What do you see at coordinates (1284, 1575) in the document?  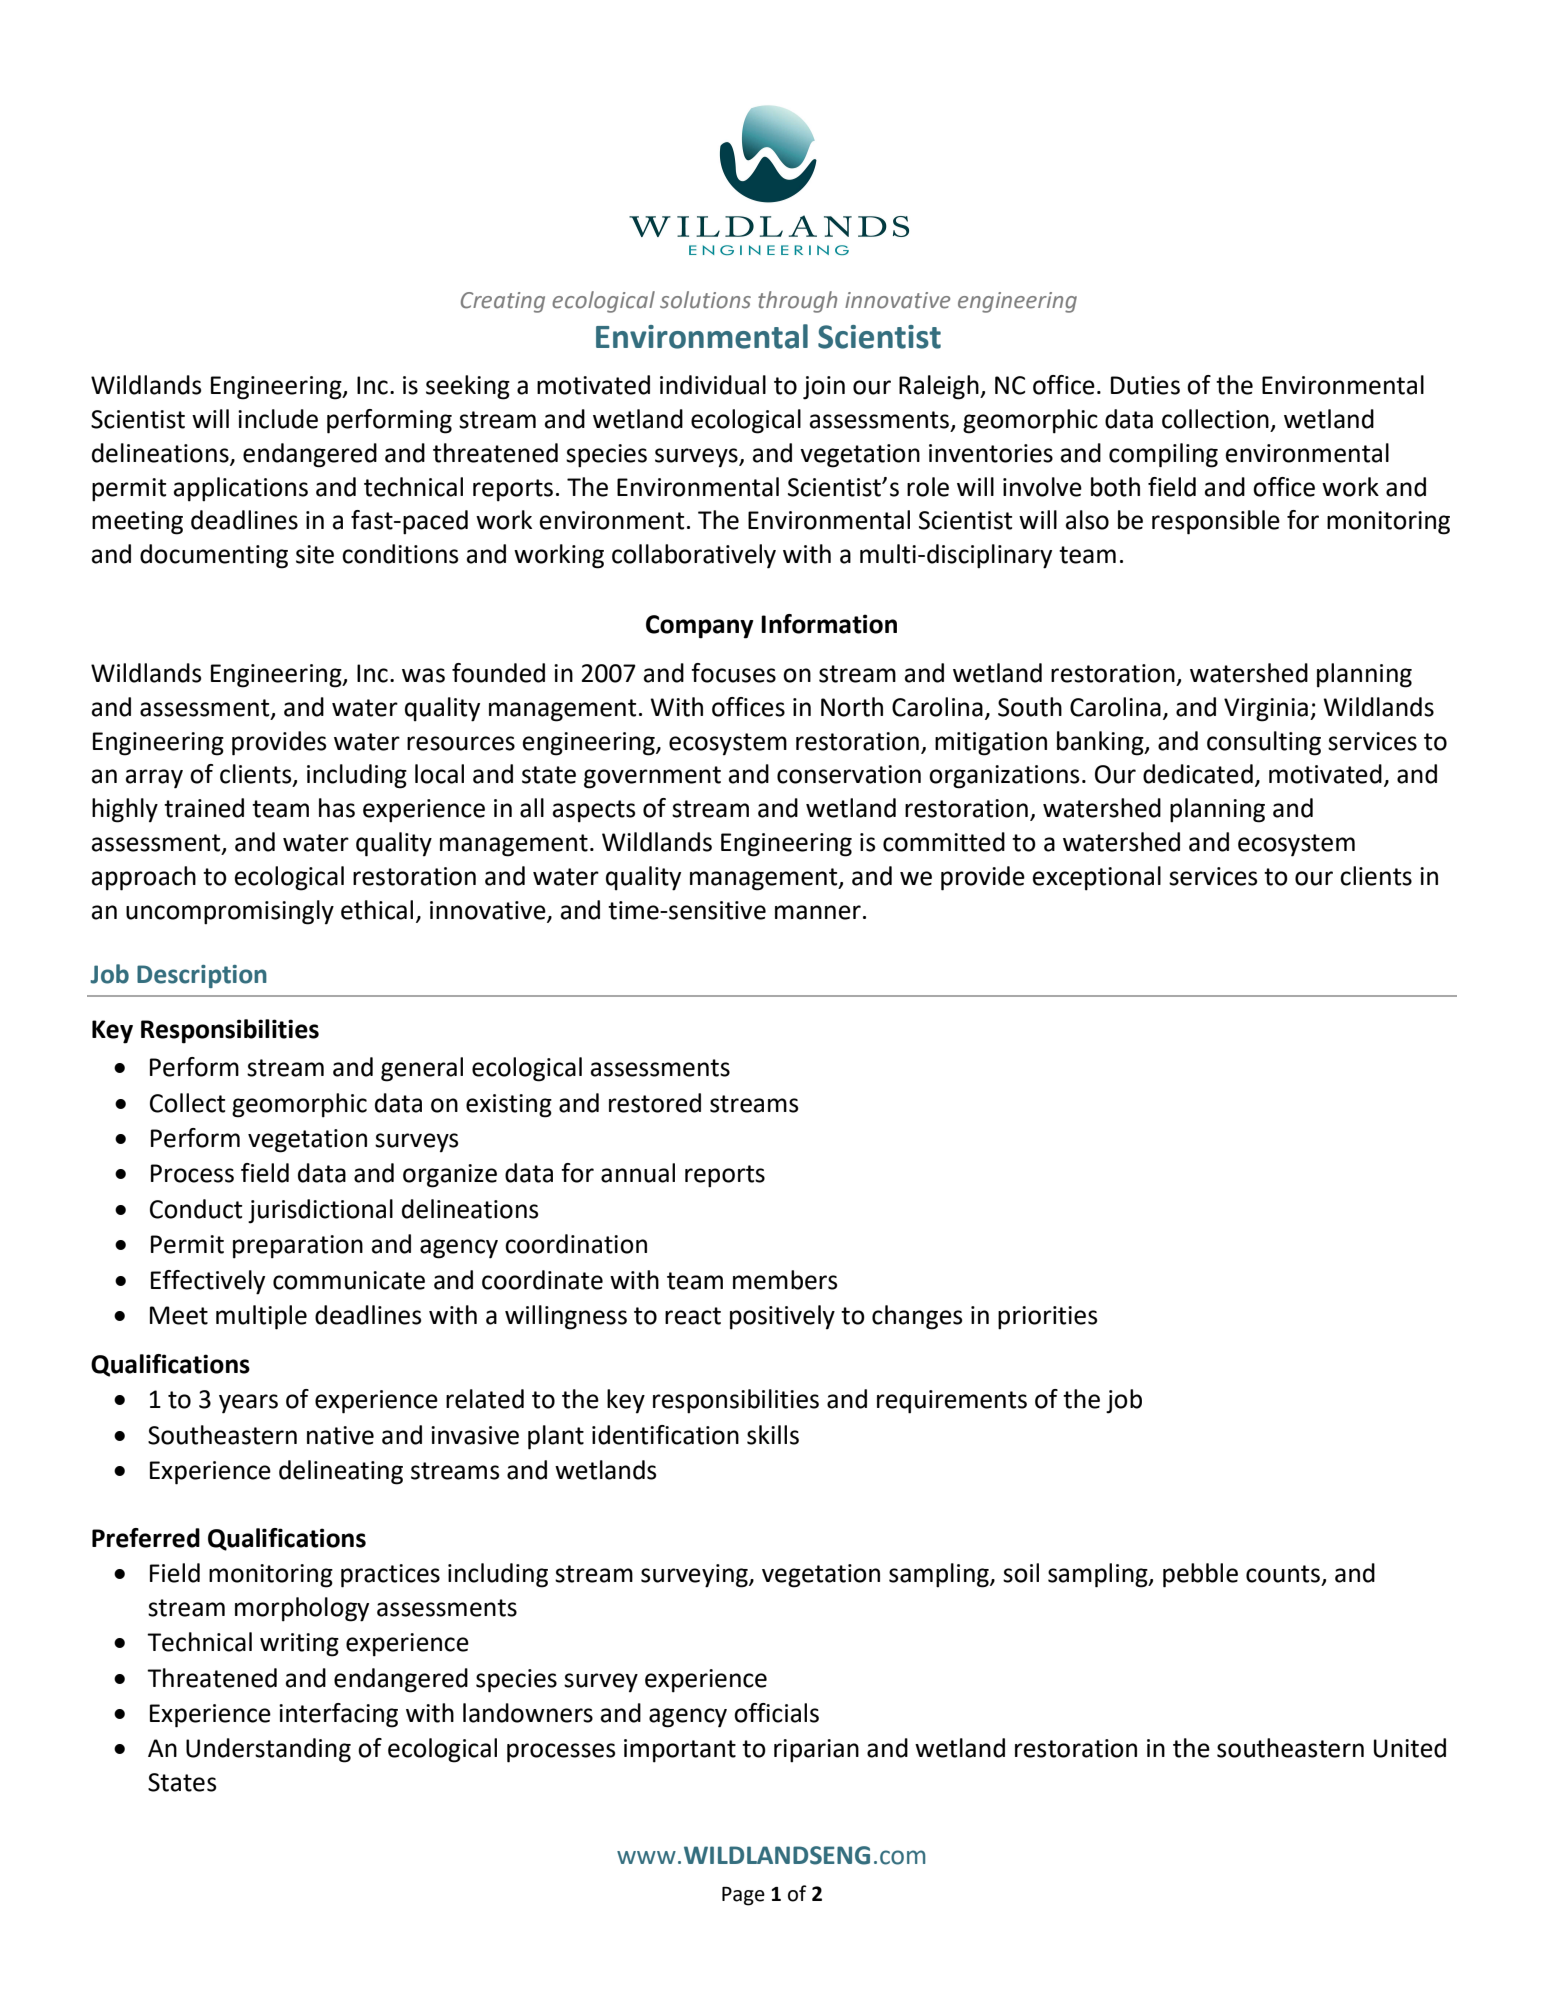 I see `counts` at bounding box center [1284, 1575].
